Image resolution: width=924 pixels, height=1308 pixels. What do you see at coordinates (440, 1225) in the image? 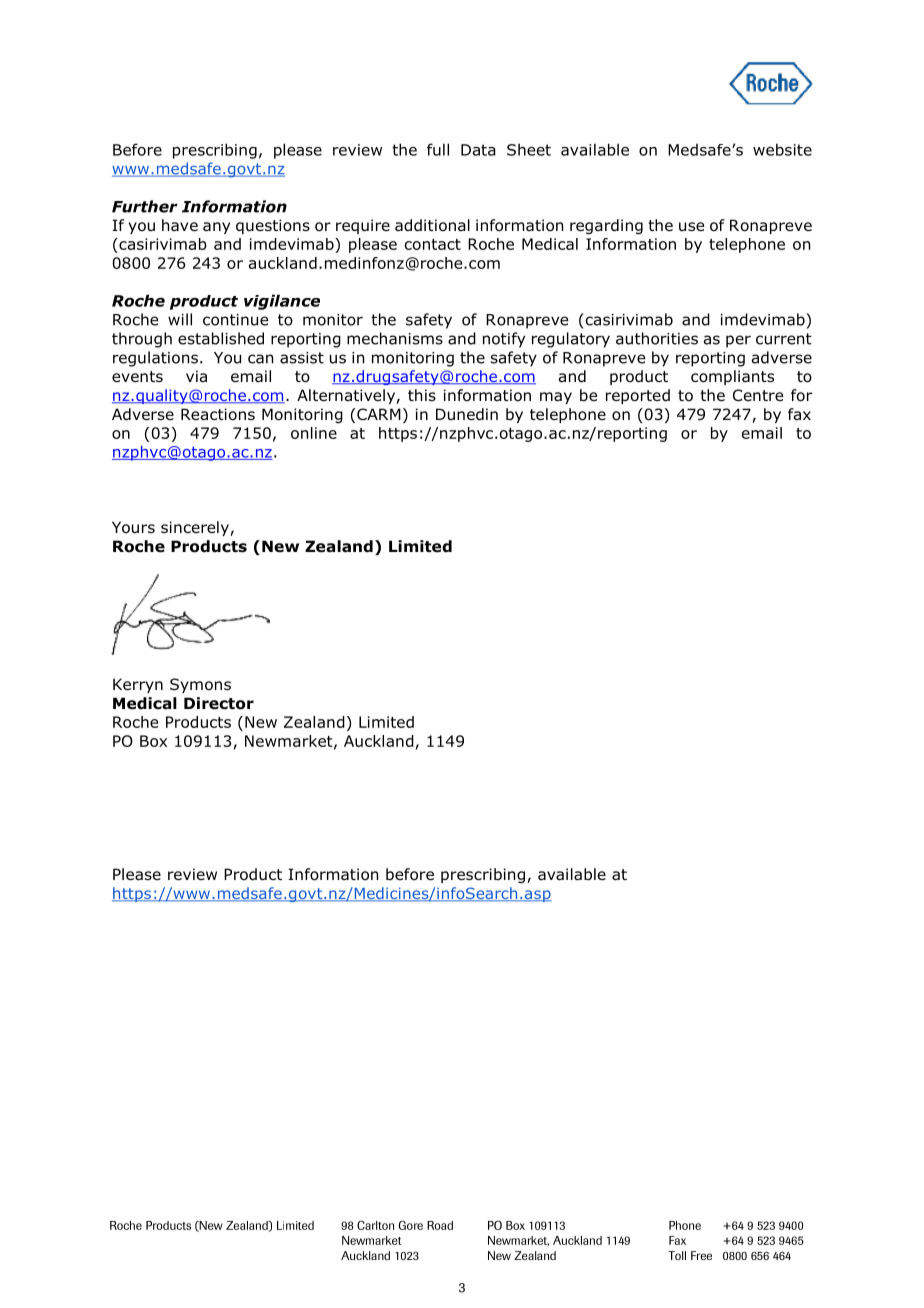
I see `Road` at bounding box center [440, 1225].
